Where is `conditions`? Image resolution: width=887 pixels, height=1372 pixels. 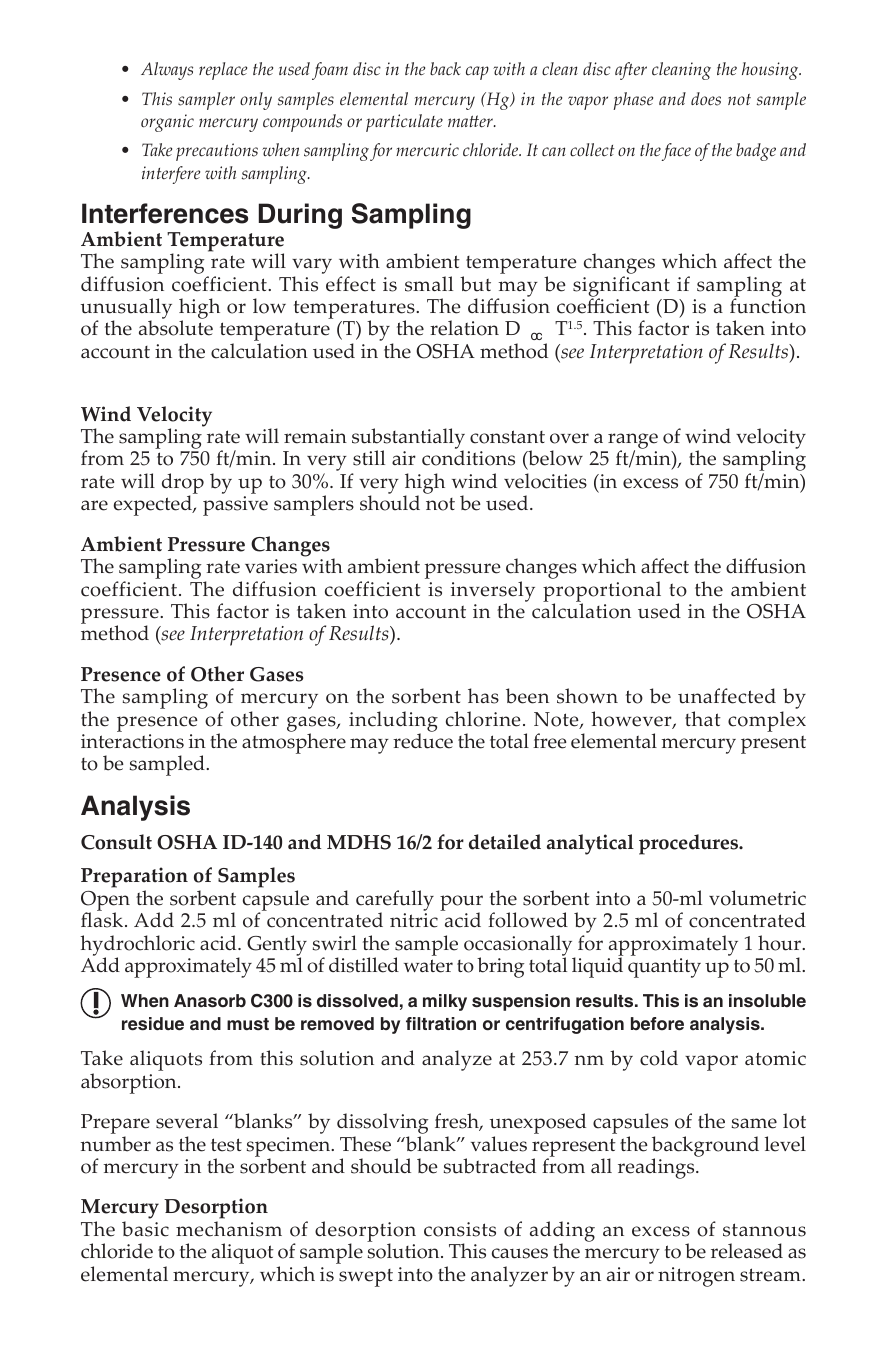 conditions is located at coordinates (468, 458).
